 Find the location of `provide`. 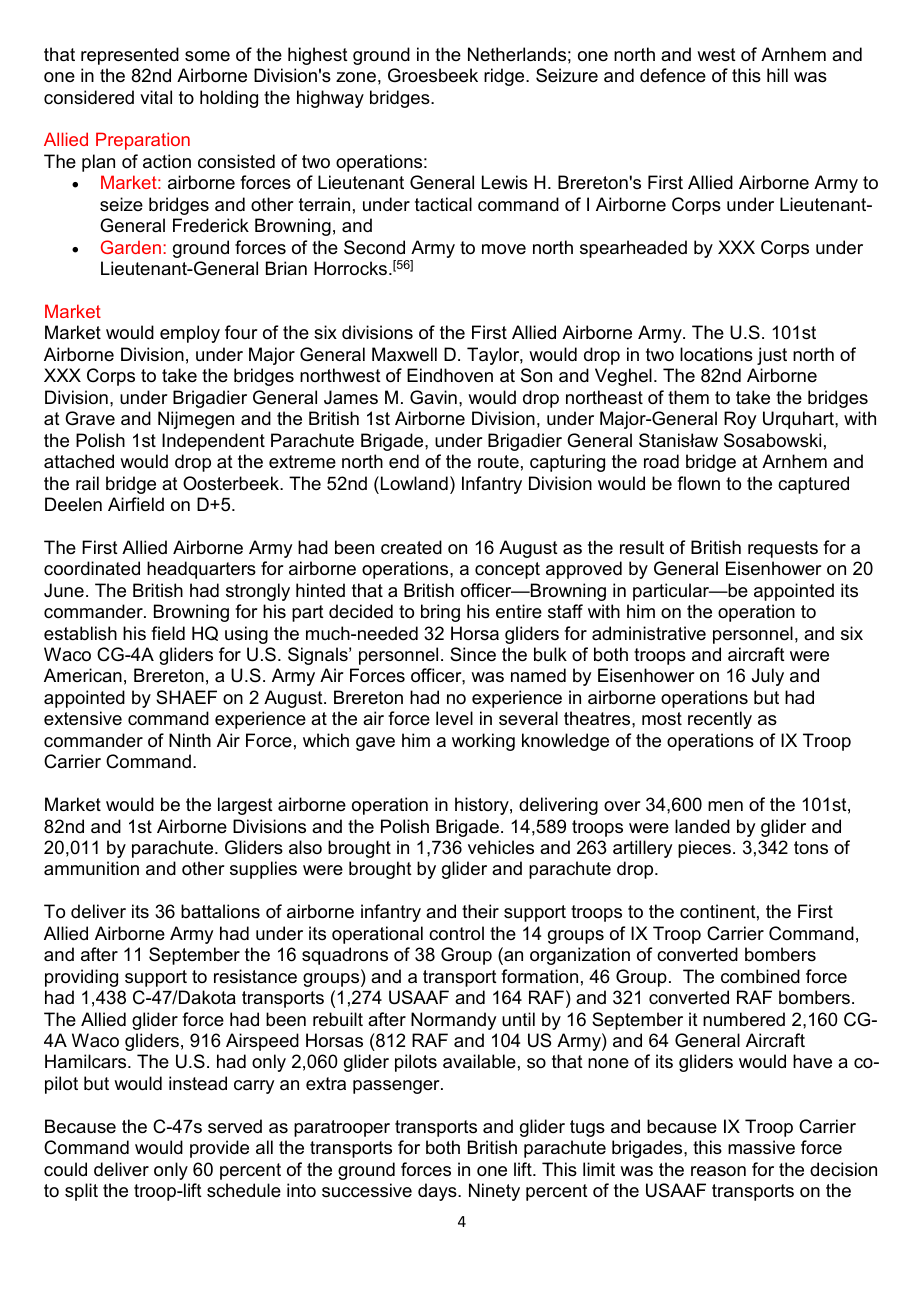

provide is located at coordinates (219, 1149).
